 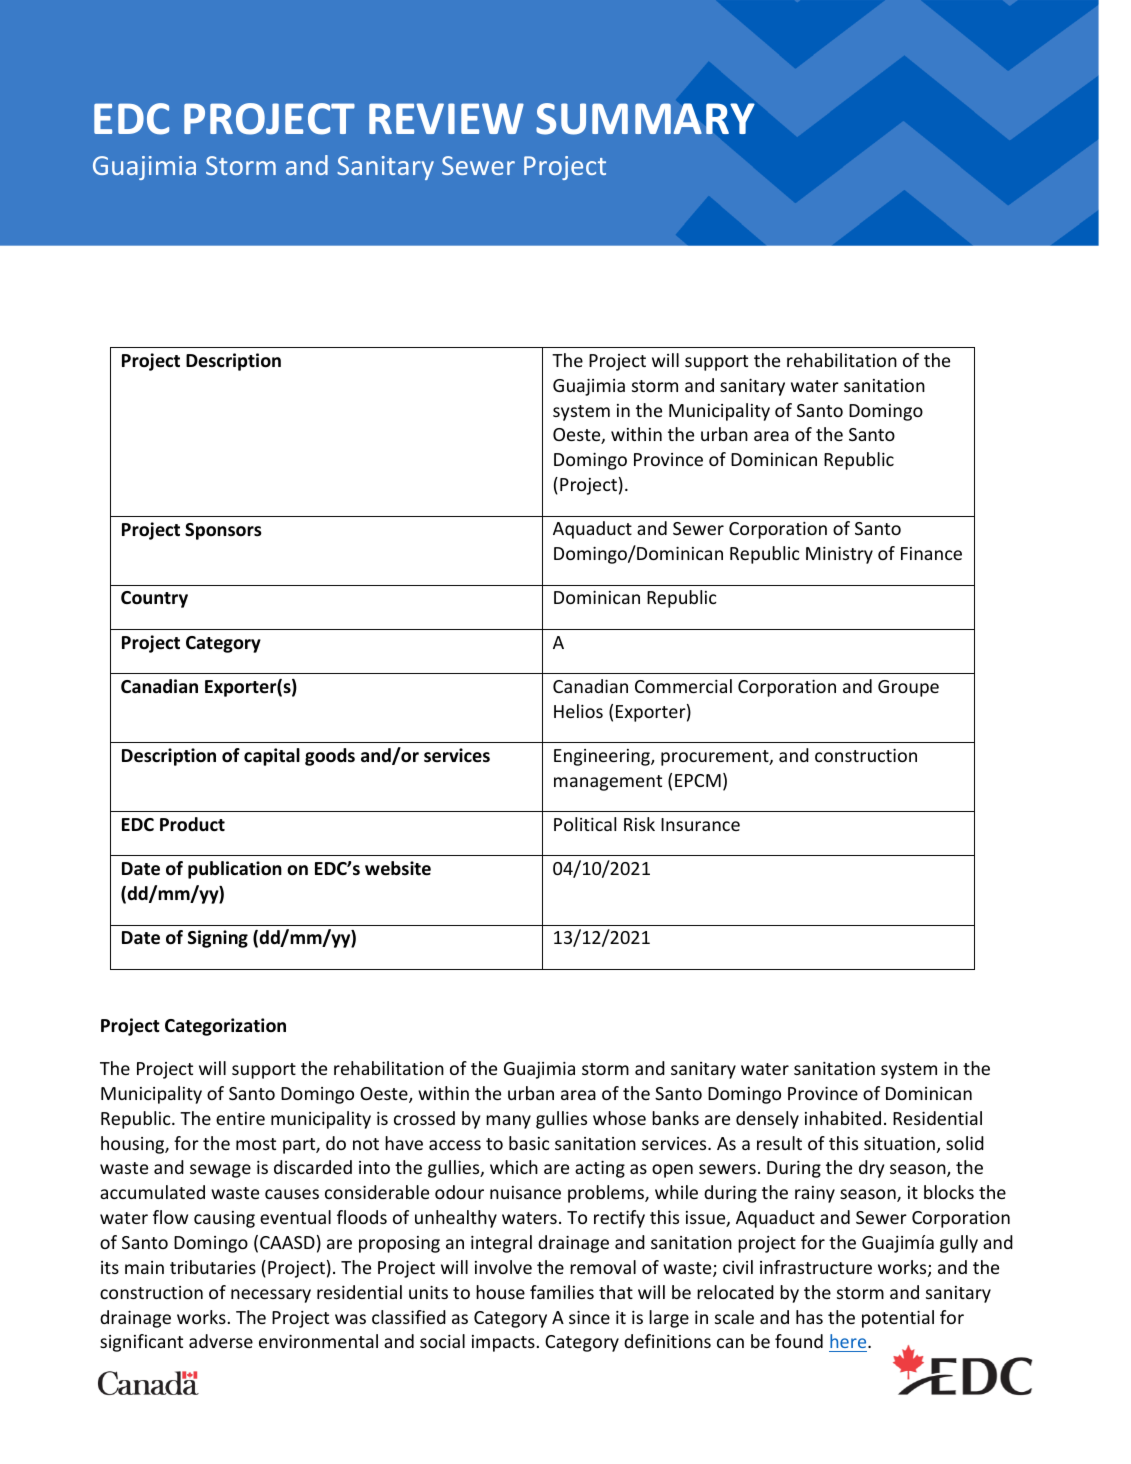 What do you see at coordinates (225, 1027) in the page?
I see `Categorization` at bounding box center [225, 1027].
